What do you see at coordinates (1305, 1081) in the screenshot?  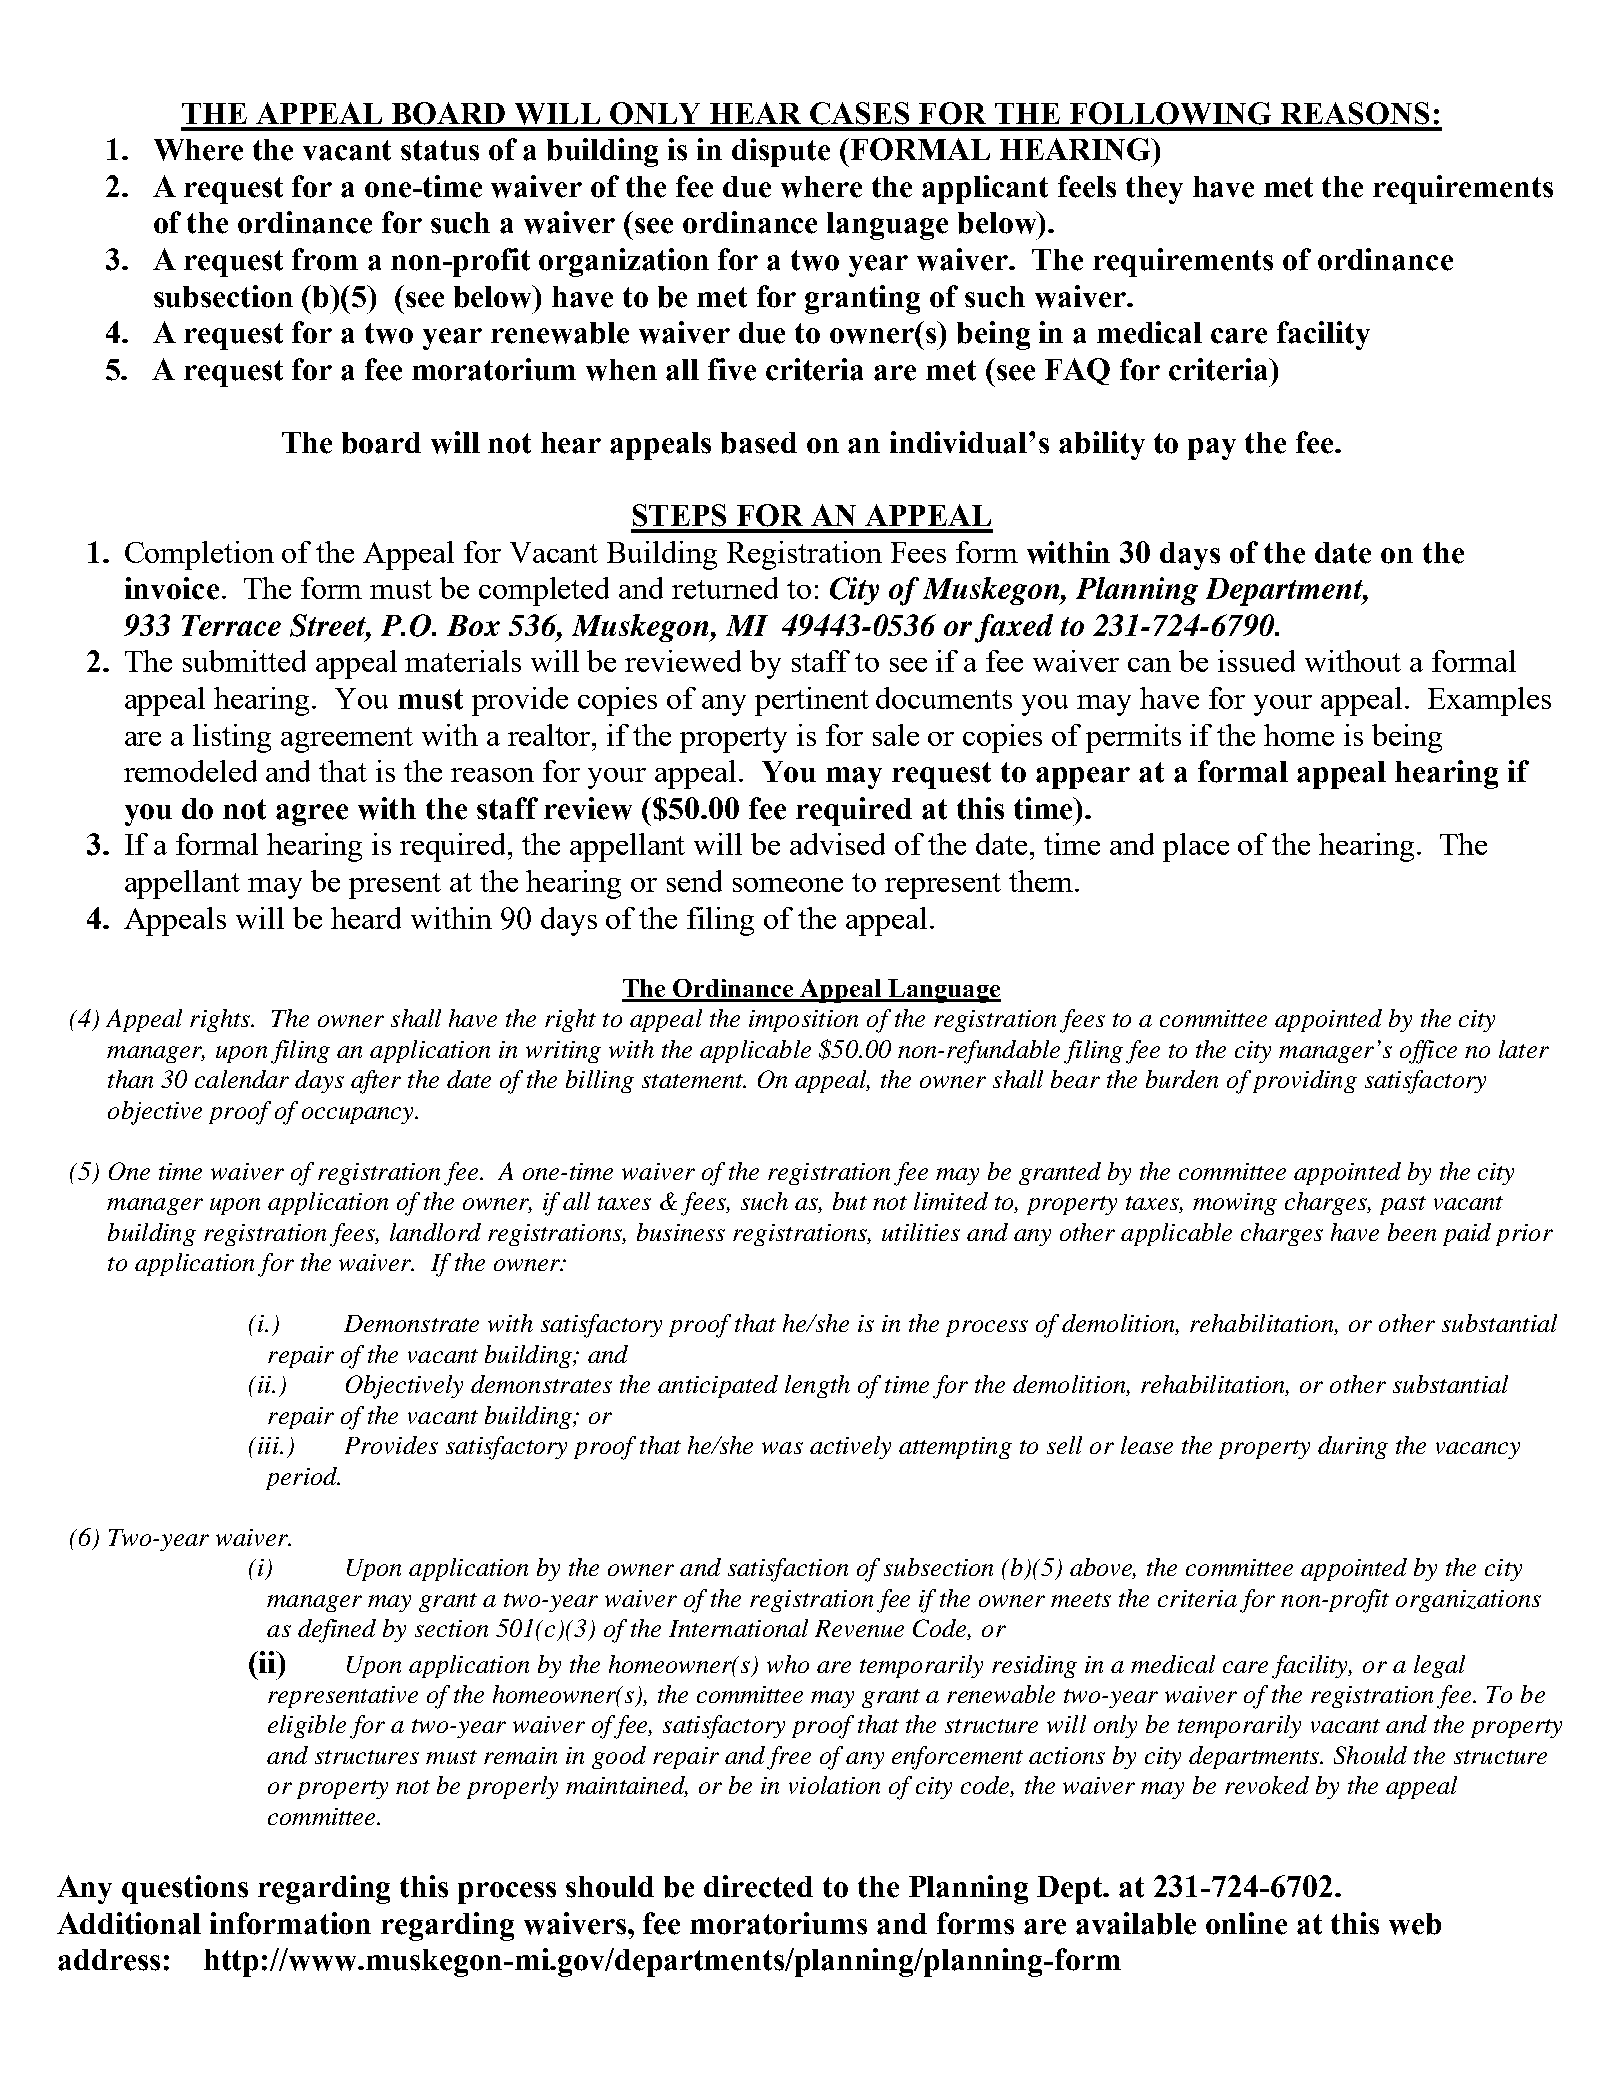 I see `providing` at bounding box center [1305, 1081].
